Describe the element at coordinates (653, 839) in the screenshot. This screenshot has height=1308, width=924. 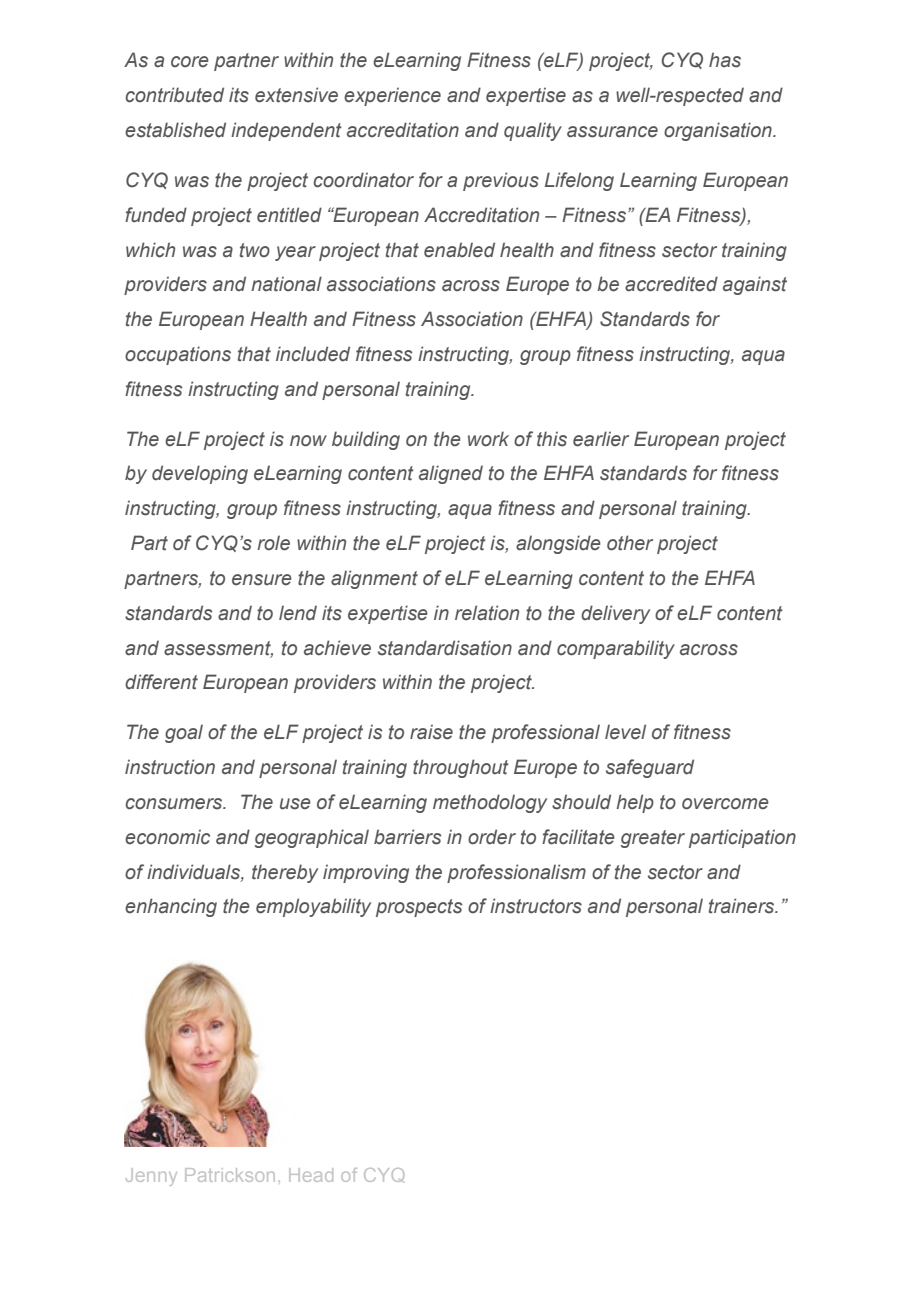
I see `greater` at that location.
